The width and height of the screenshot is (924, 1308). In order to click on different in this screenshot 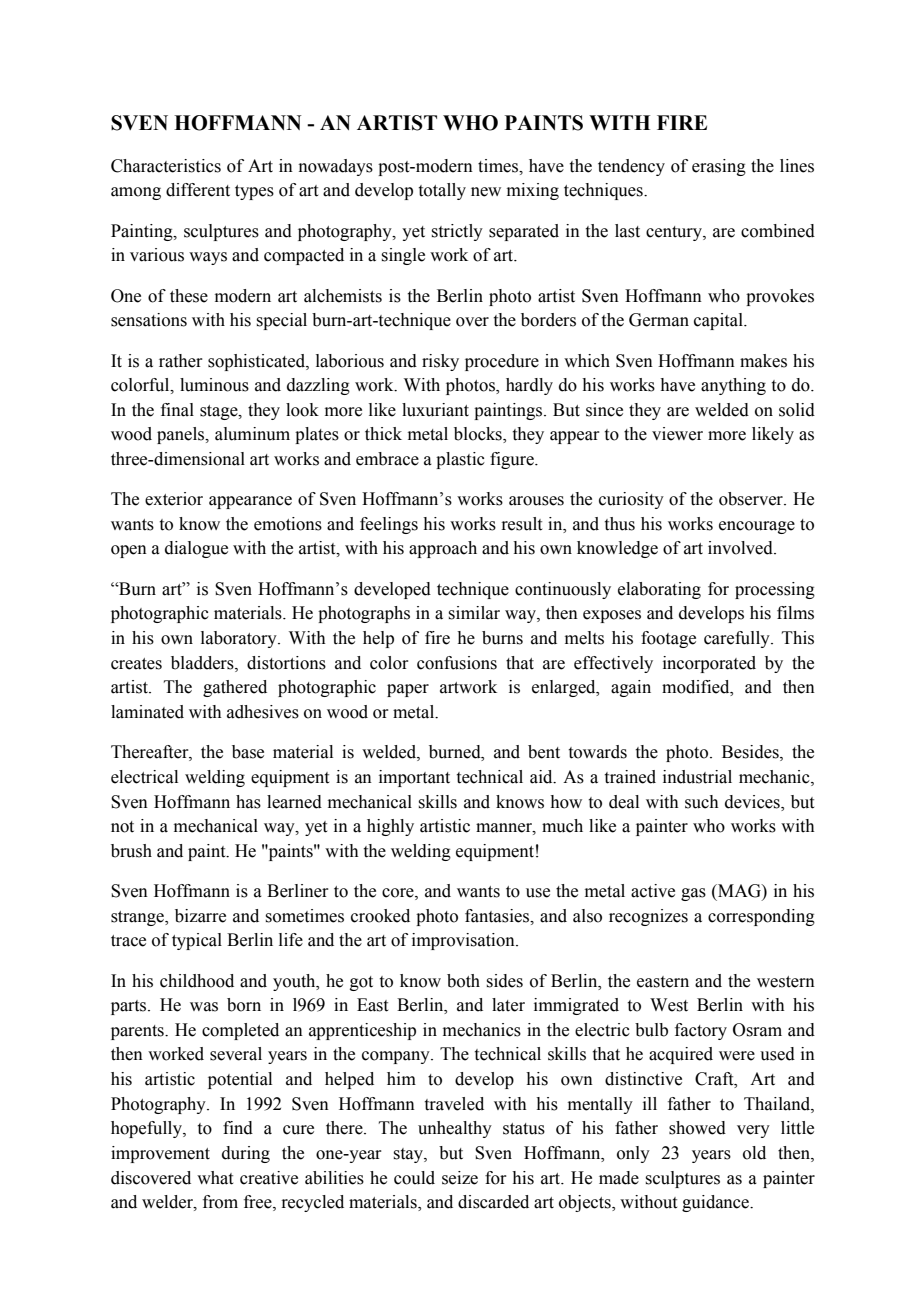, I will do `click(198, 190)`.
